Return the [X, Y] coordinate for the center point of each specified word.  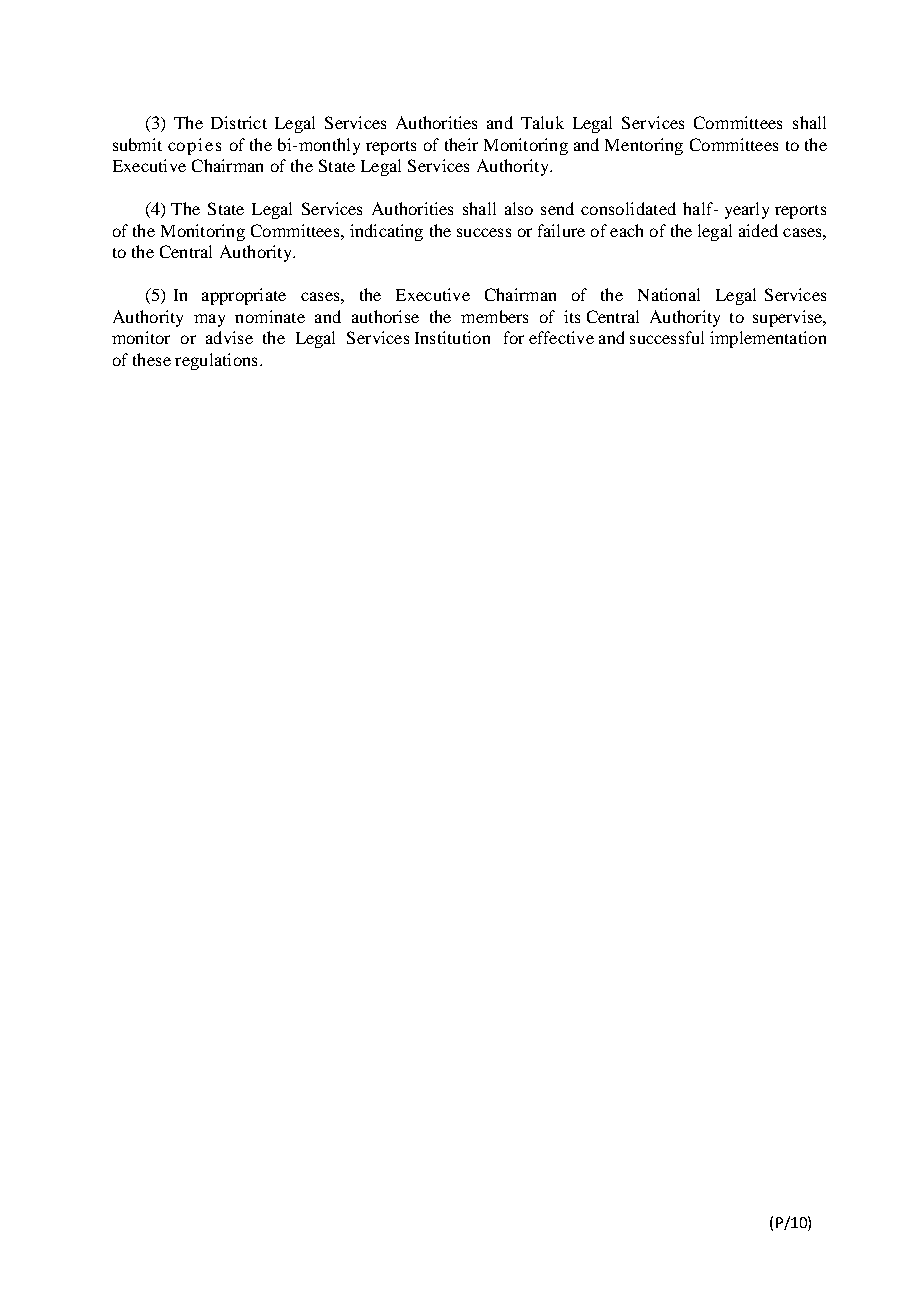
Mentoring [644, 146]
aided [758, 230]
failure [561, 230]
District [239, 122]
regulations [216, 361]
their [461, 144]
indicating [386, 232]
